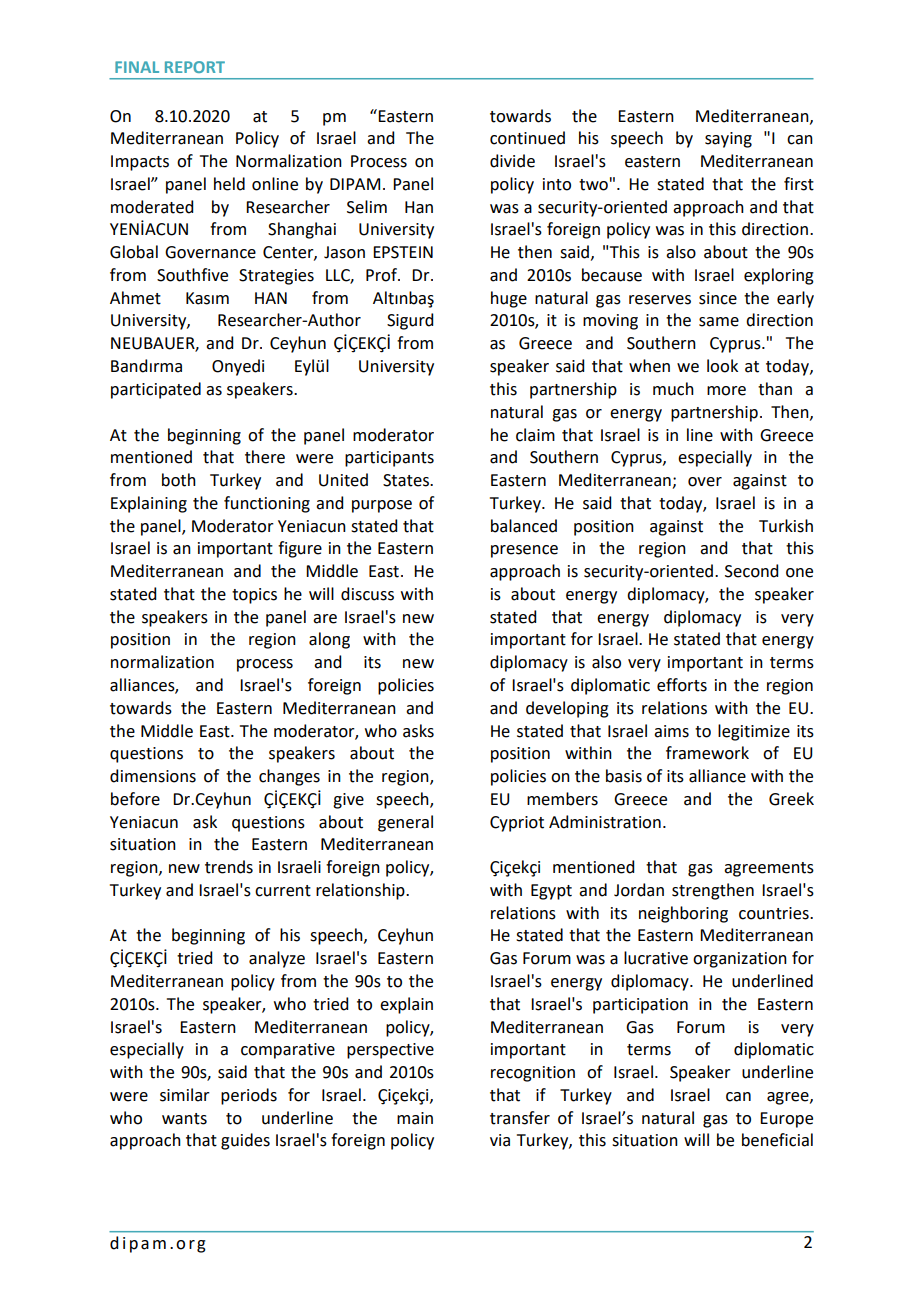  What do you see at coordinates (726, 391) in the screenshot?
I see `more` at bounding box center [726, 391].
